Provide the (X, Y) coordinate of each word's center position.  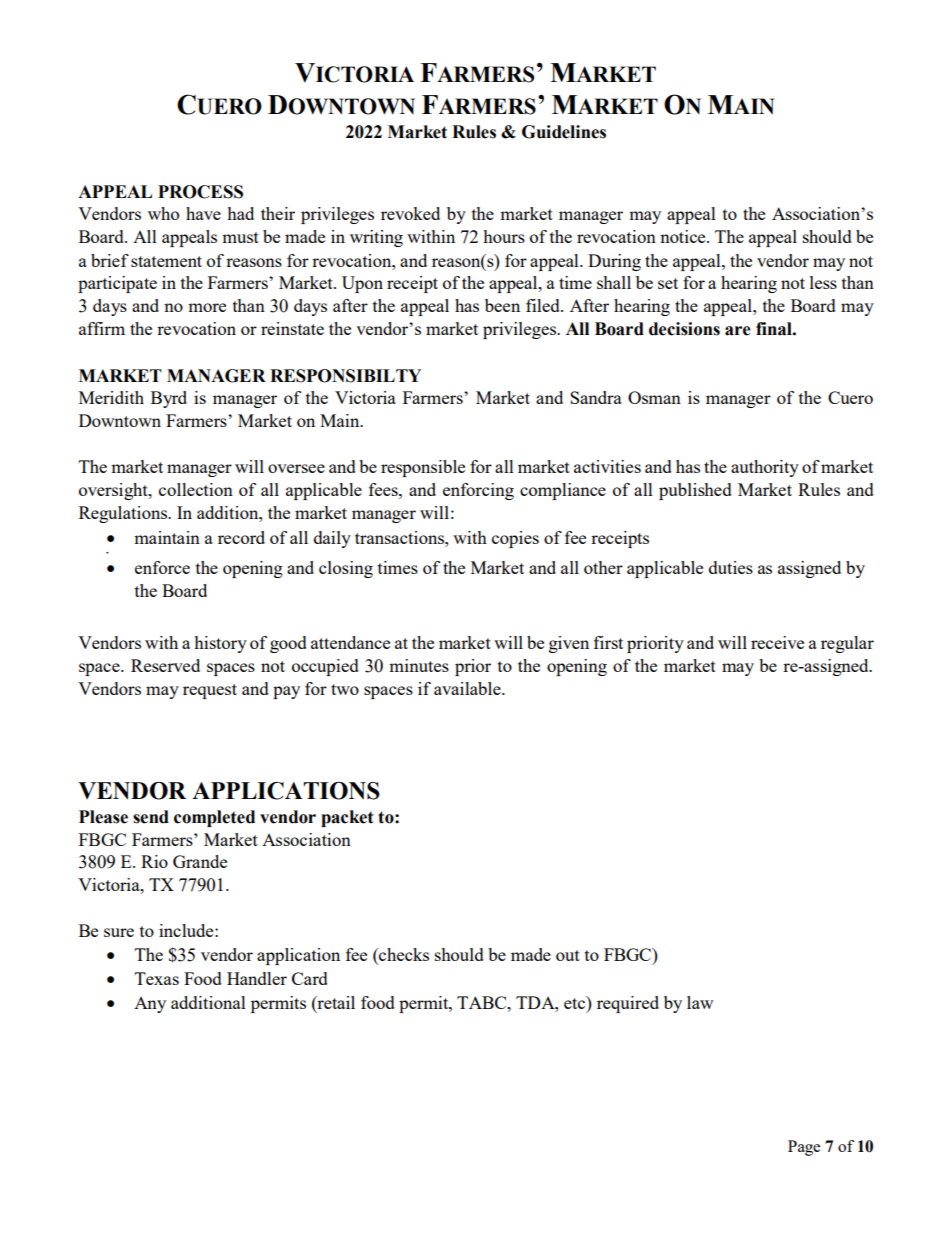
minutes (419, 665)
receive (777, 642)
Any (150, 1005)
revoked (410, 213)
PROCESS (200, 192)
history (220, 644)
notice (684, 236)
